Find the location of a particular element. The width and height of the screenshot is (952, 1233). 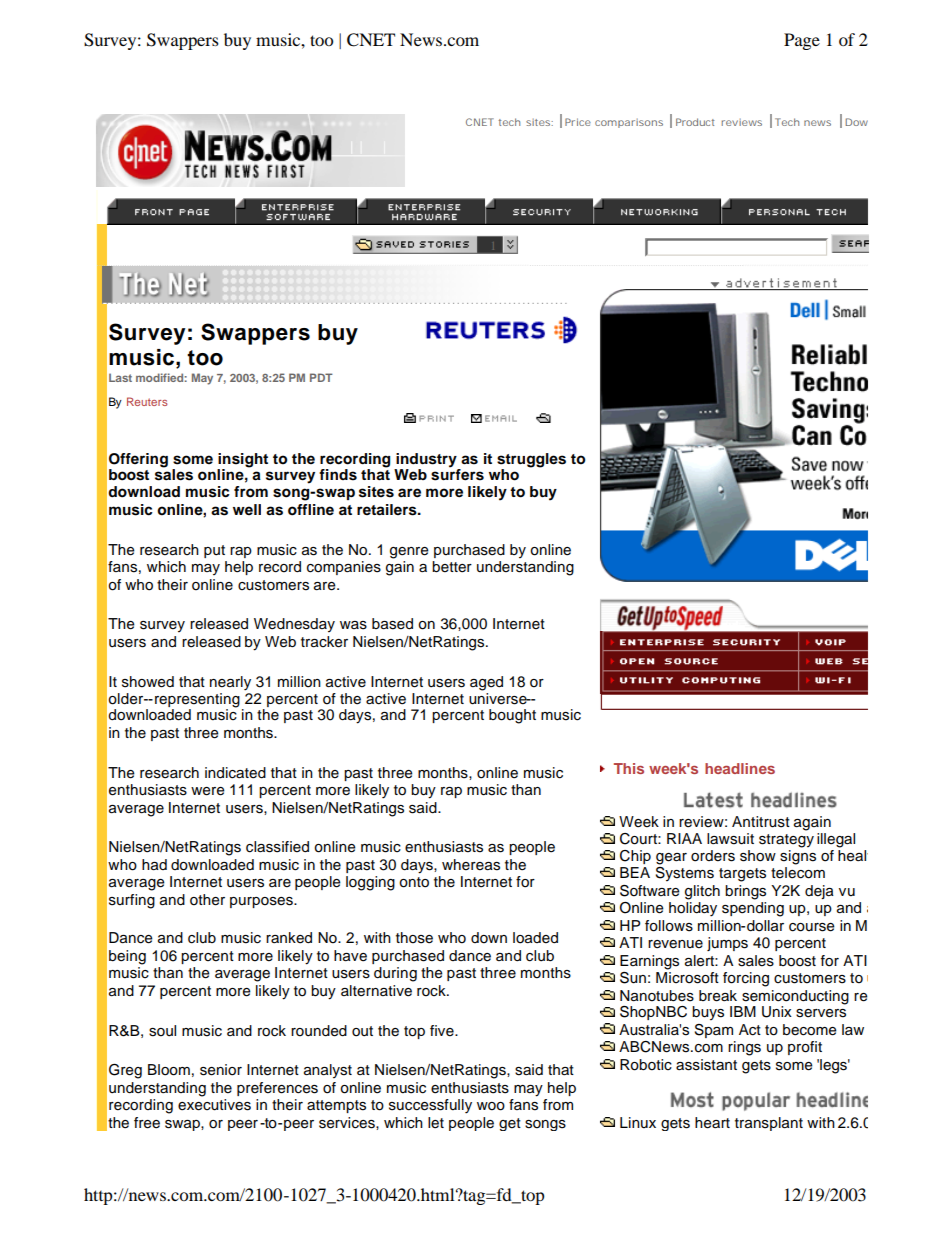

were is located at coordinates (208, 791).
